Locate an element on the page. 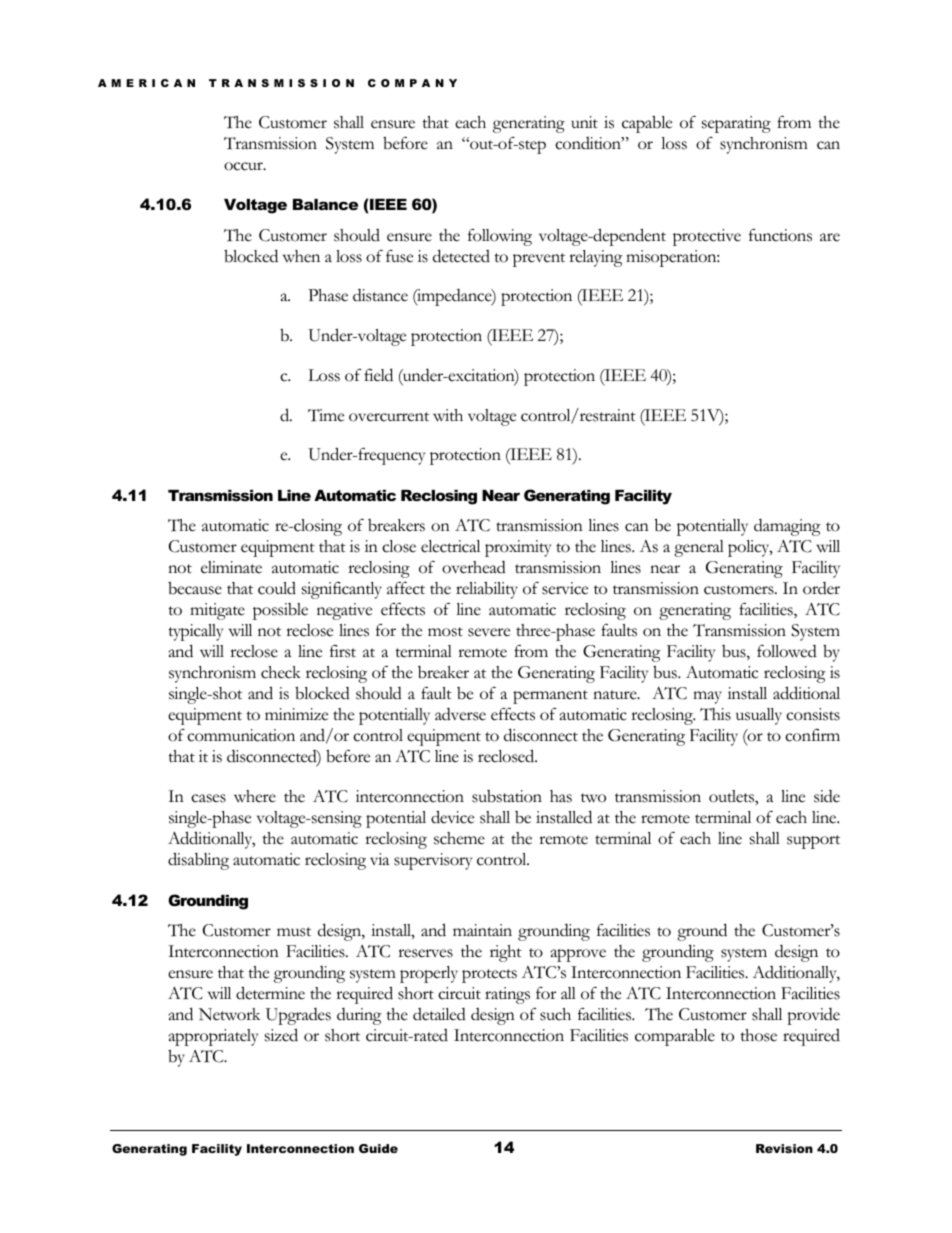 This document has height=1233, width=952. followed is located at coordinates (787, 651).
